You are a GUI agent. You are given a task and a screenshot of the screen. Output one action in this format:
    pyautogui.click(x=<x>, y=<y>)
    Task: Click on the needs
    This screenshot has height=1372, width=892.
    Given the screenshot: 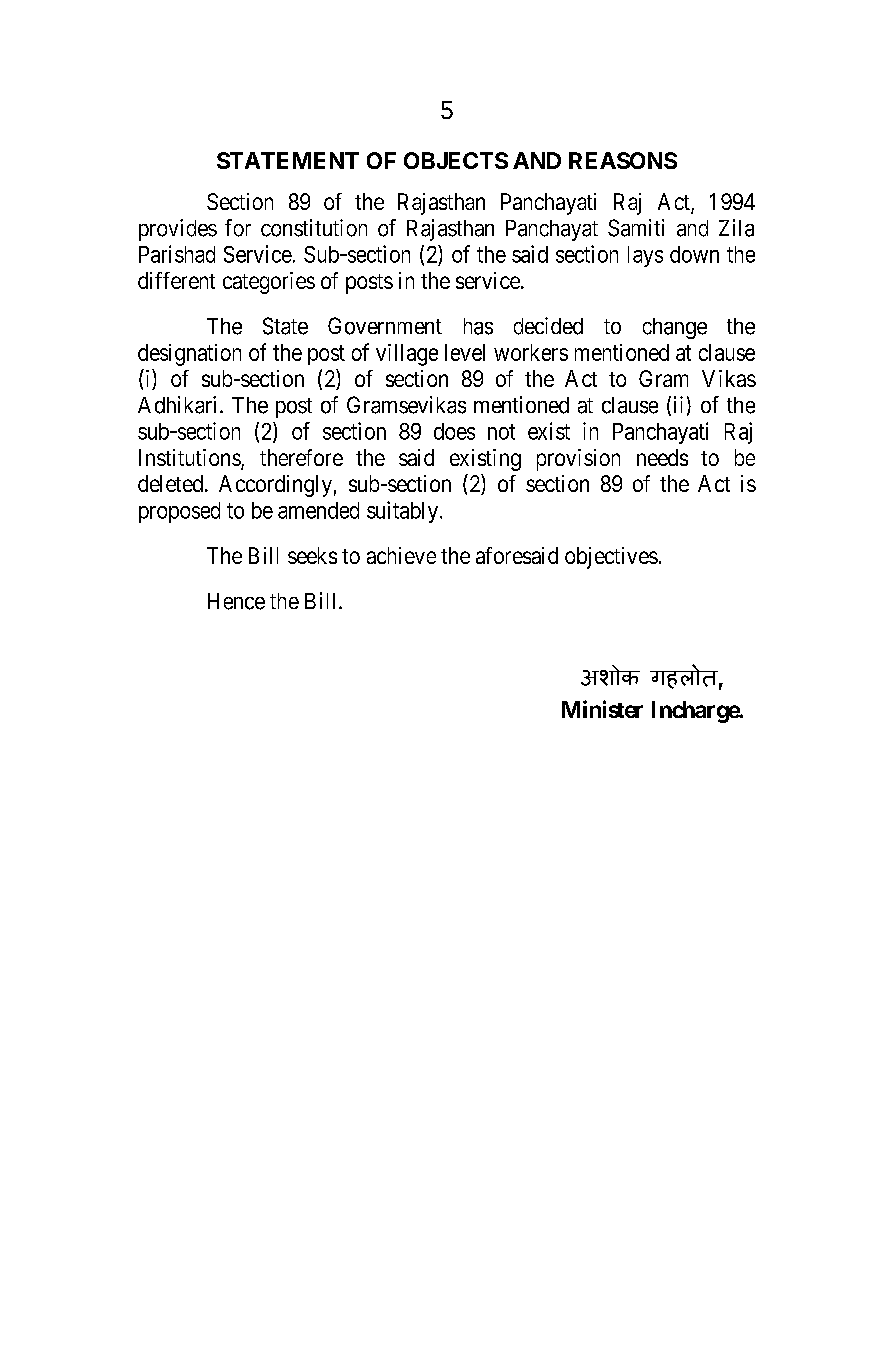 What is the action you would take?
    pyautogui.click(x=662, y=457)
